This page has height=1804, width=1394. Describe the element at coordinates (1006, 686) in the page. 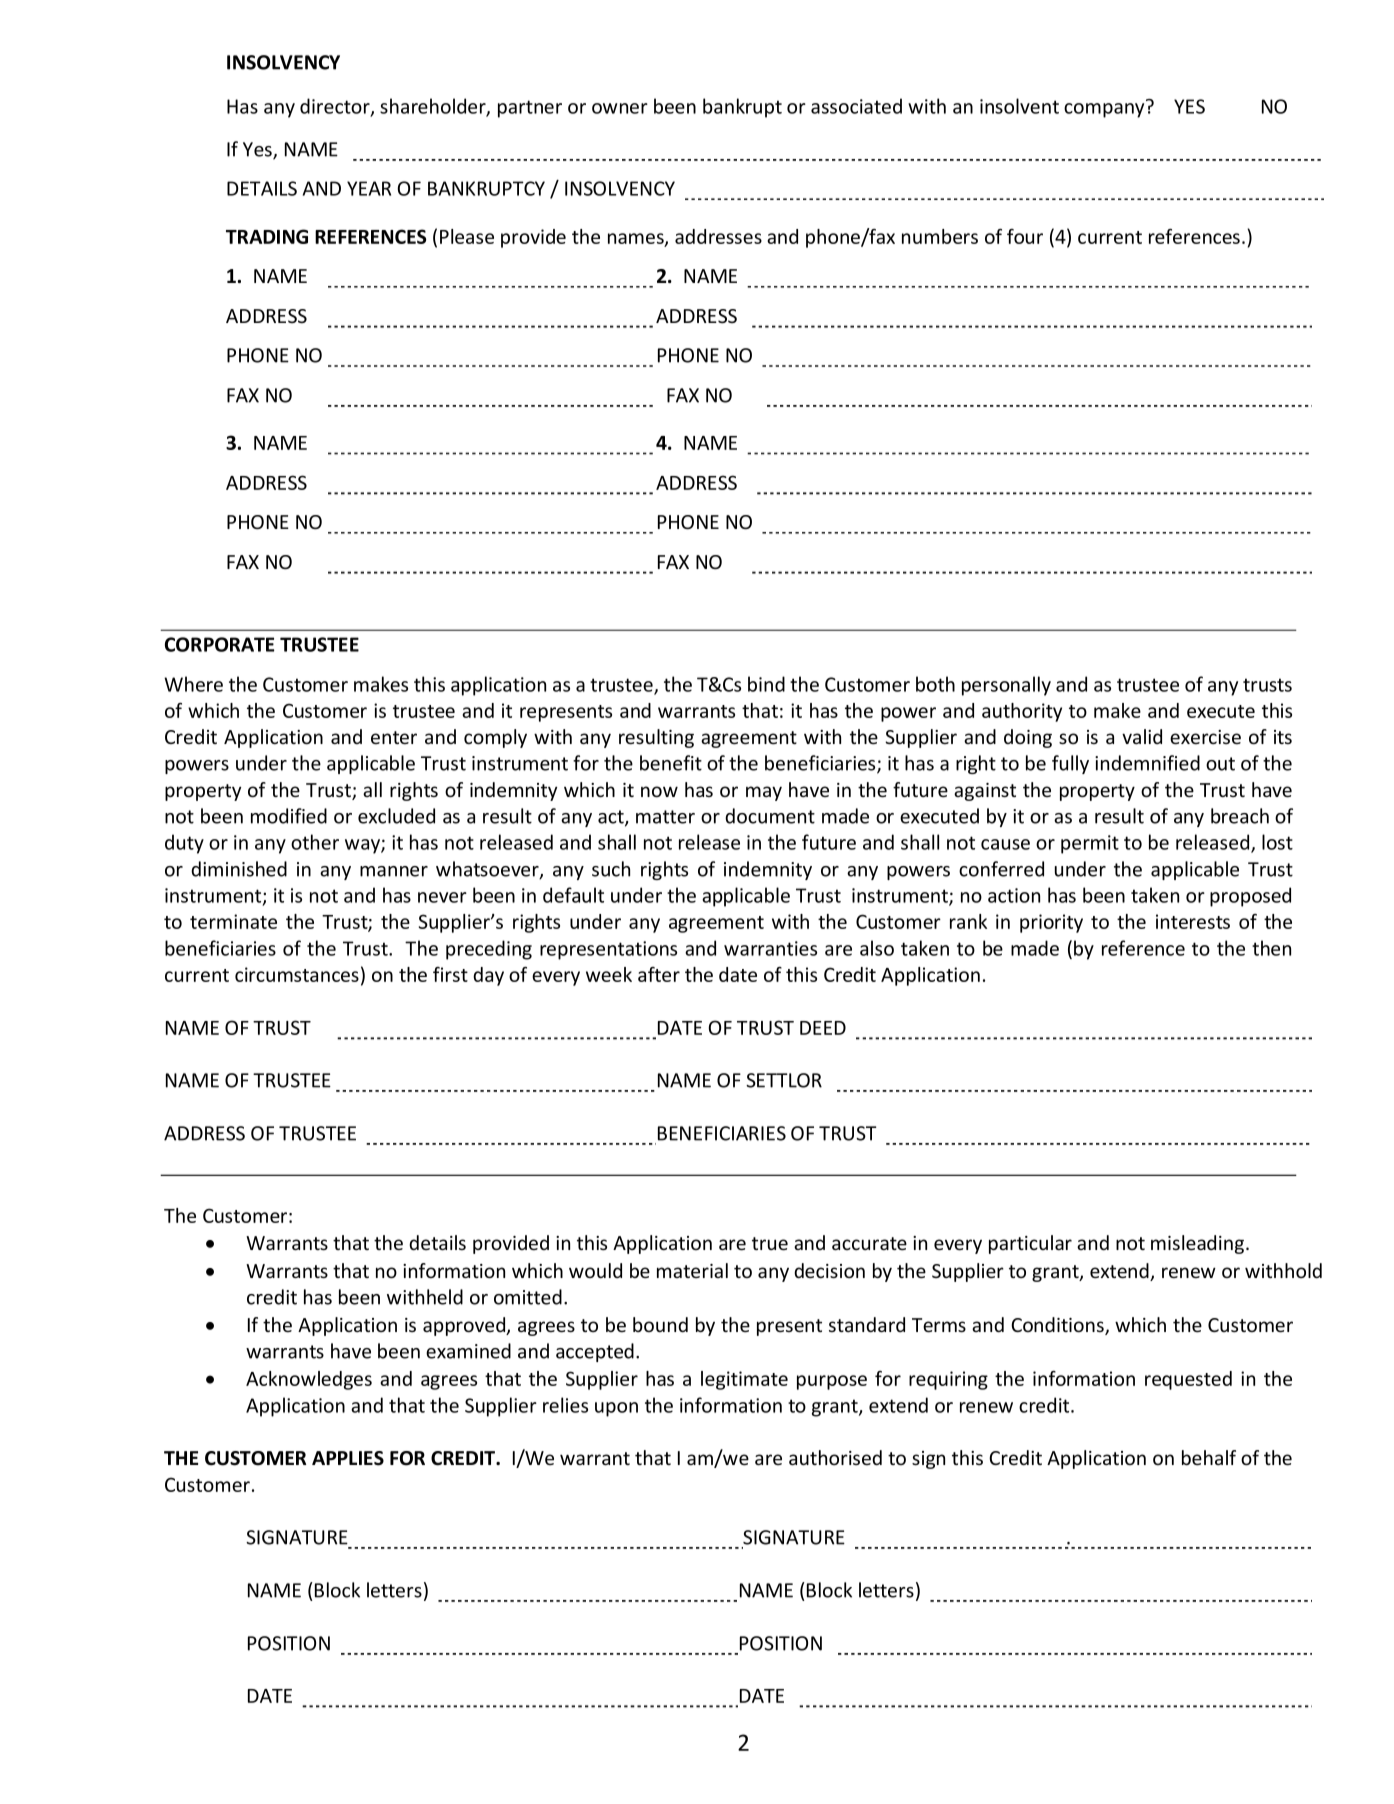

I see `personally` at that location.
